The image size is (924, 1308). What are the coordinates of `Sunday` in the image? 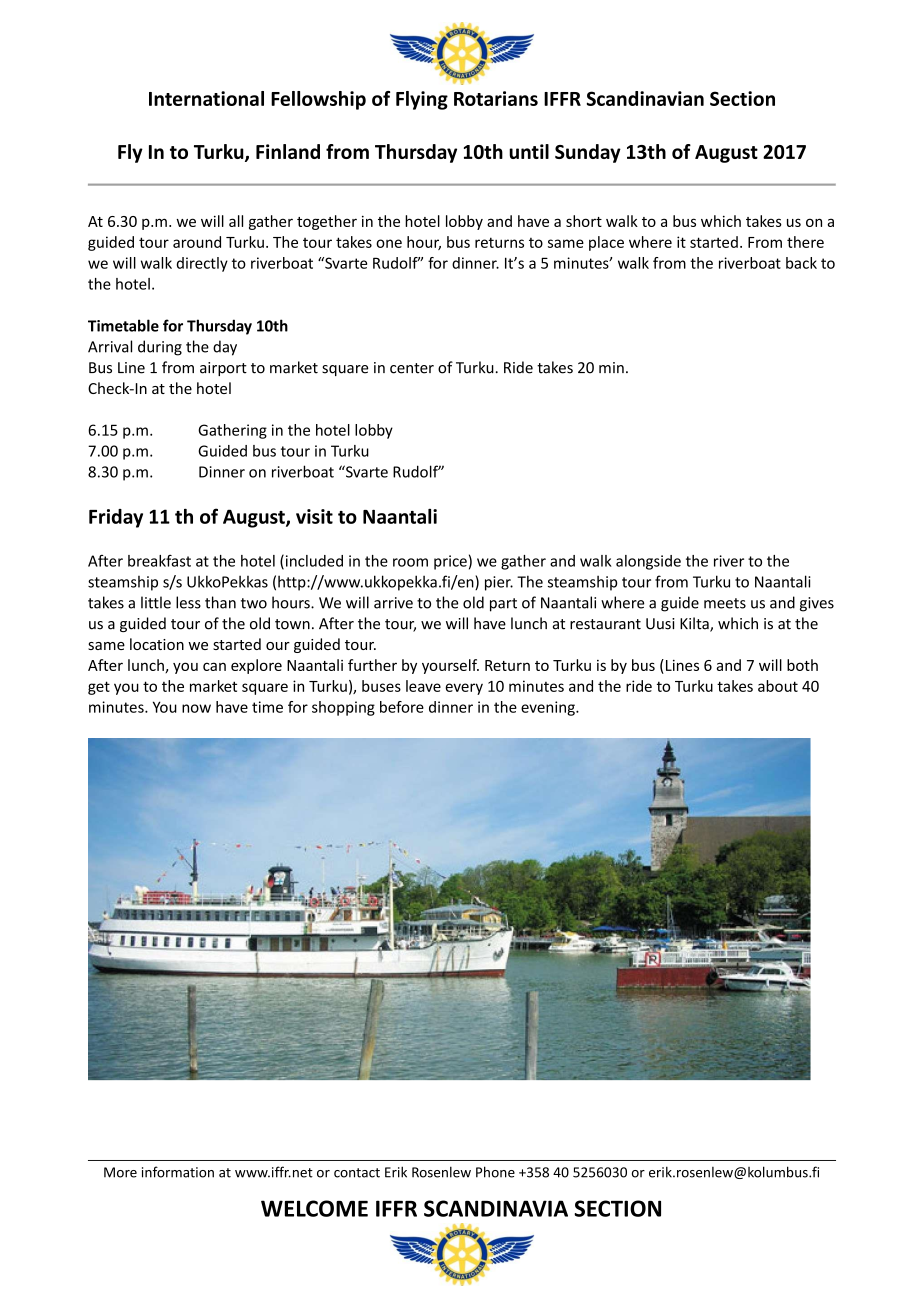 It's located at (588, 153).
